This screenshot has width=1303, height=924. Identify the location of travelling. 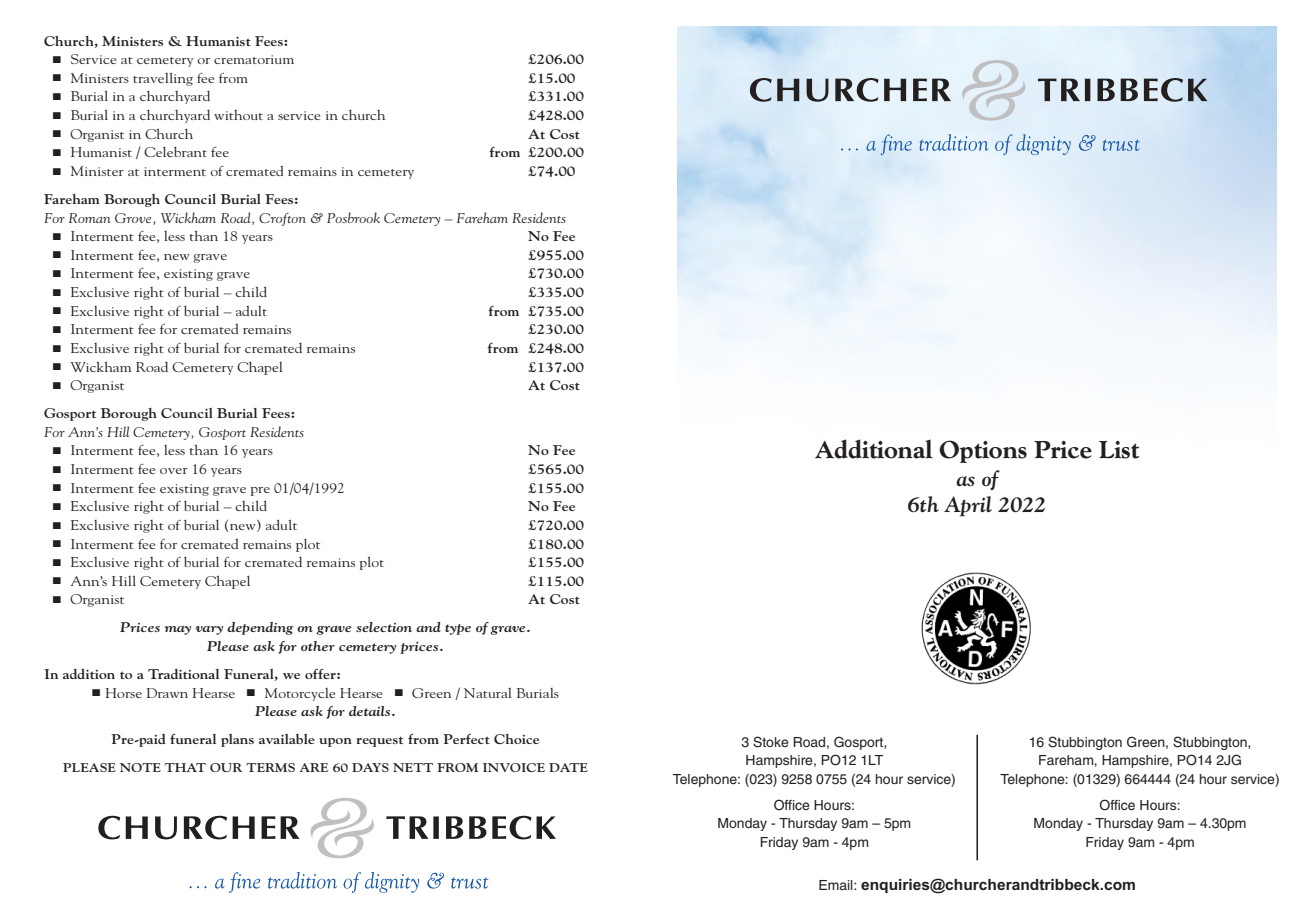
(163, 79).
